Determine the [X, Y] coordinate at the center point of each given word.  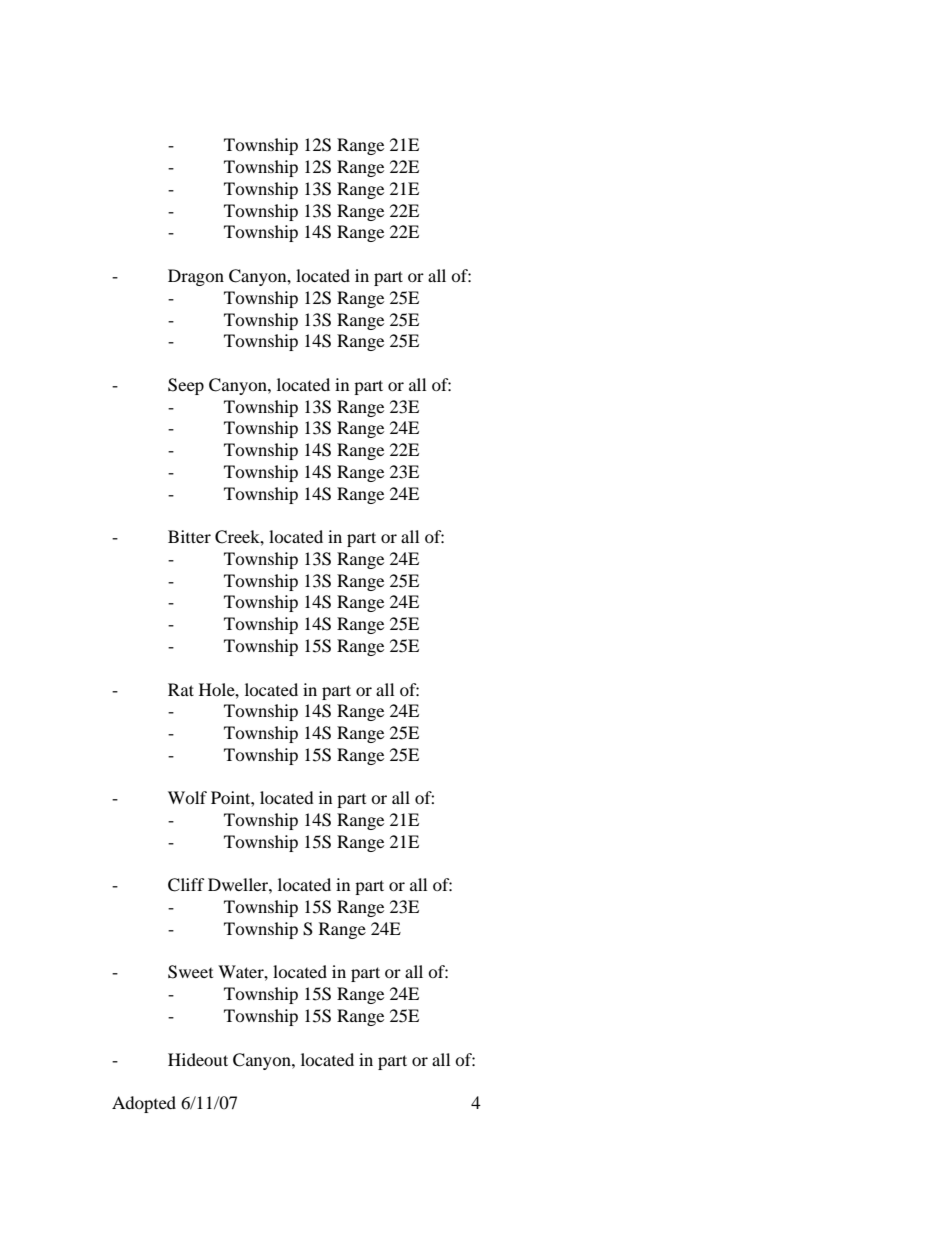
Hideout [198, 1059]
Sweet [190, 972]
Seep [186, 386]
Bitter [189, 536]
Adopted [144, 1104]
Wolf [187, 797]
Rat [181, 689]
